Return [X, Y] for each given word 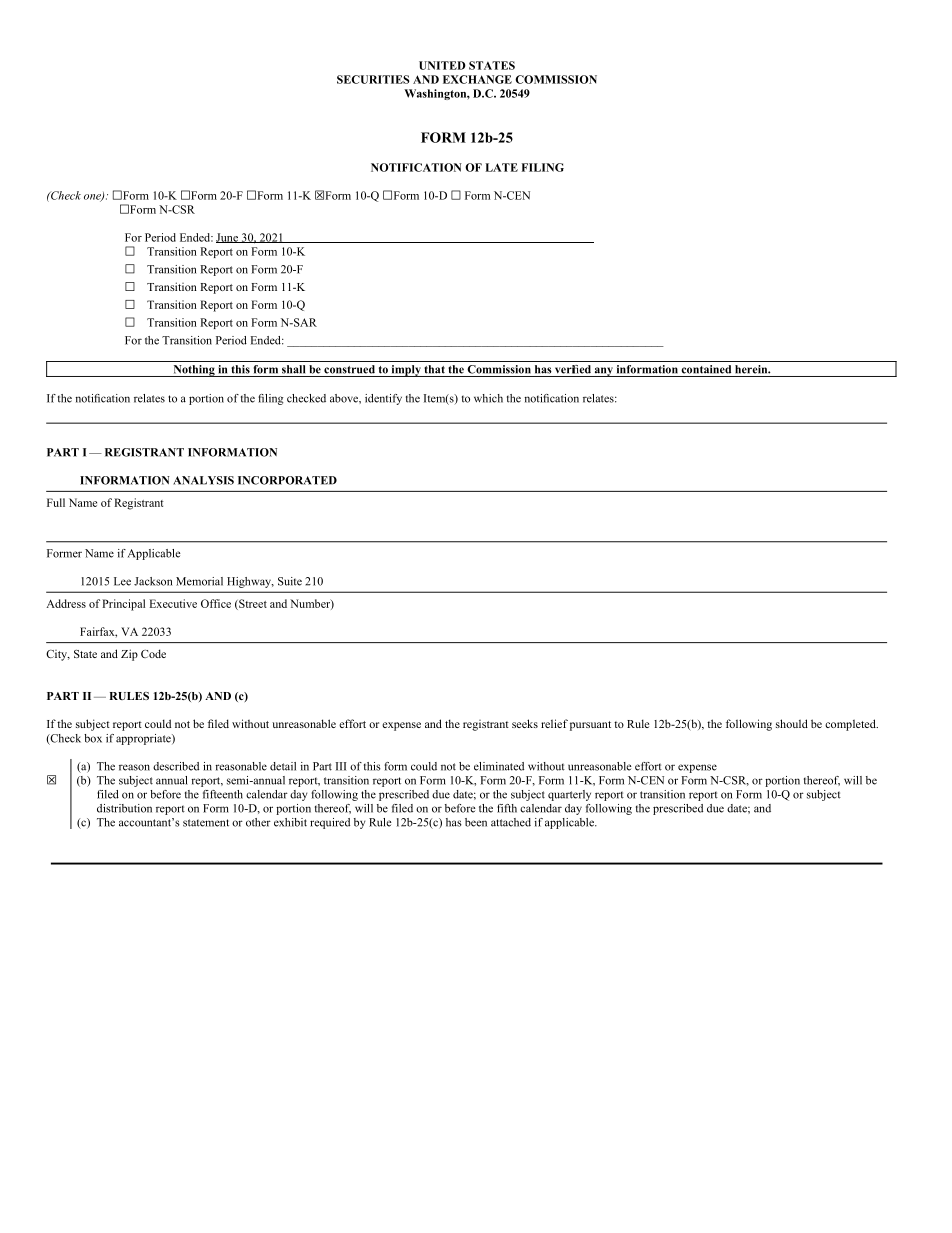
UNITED [442, 65]
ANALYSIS [203, 480]
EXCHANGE [477, 79]
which [488, 398]
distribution [124, 808]
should [792, 723]
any [603, 372]
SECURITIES [373, 79]
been [476, 822]
